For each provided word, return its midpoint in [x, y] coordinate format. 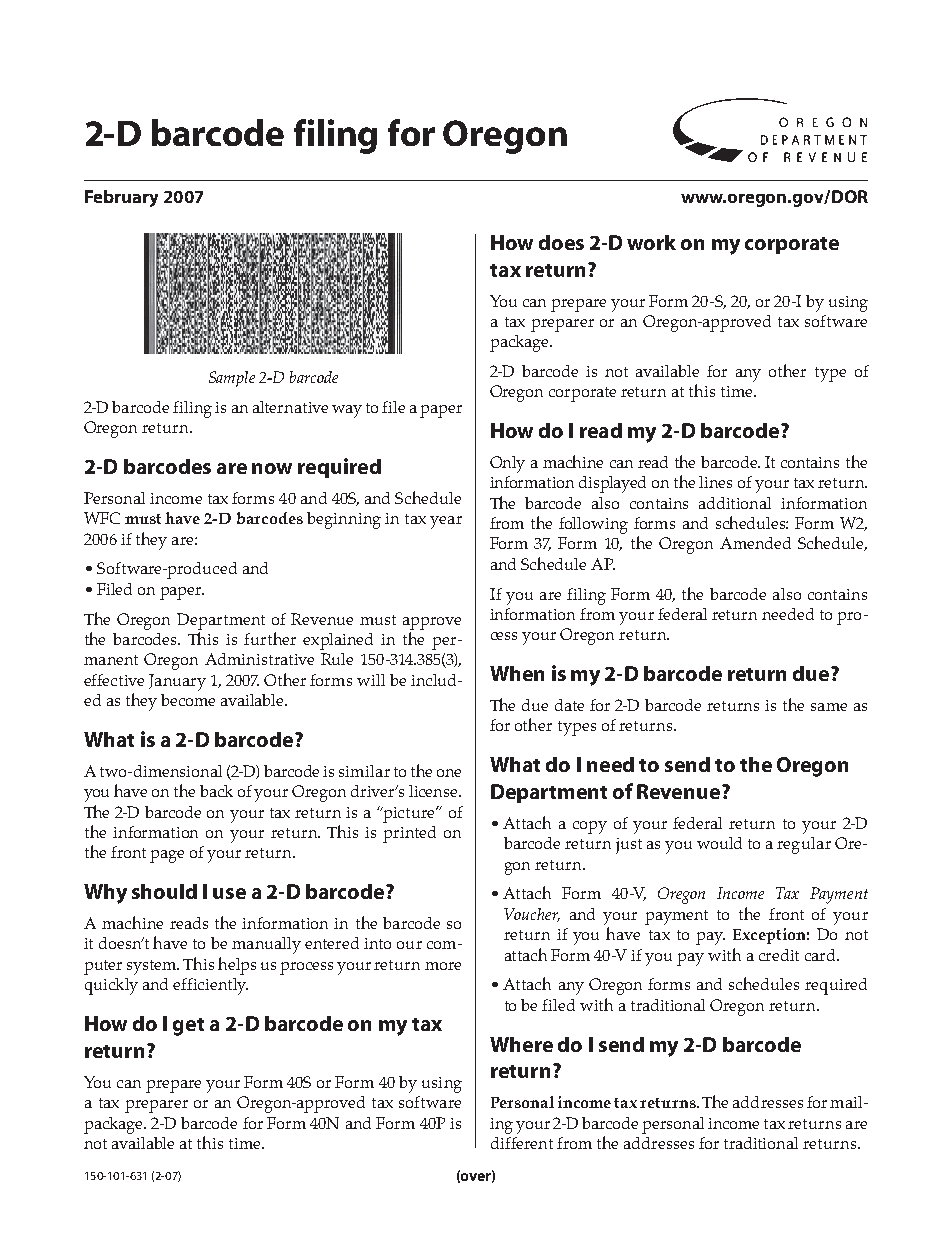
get [188, 1027]
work [651, 242]
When [517, 673]
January [177, 682]
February [121, 198]
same [829, 707]
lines [715, 482]
